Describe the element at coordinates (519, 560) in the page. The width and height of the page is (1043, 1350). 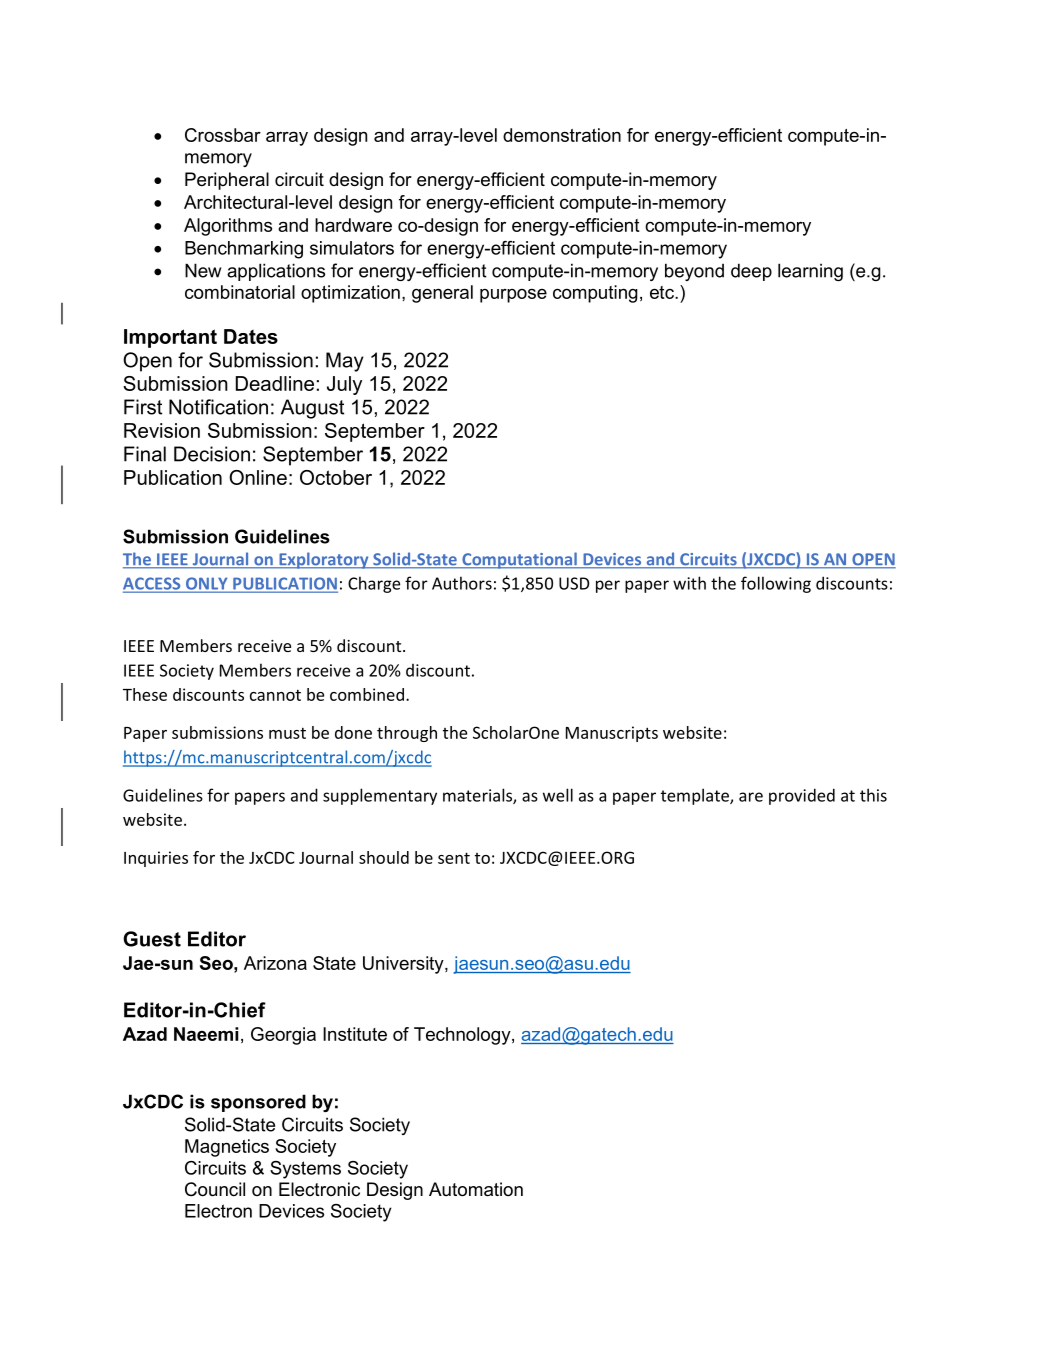
I see `Computational` at that location.
